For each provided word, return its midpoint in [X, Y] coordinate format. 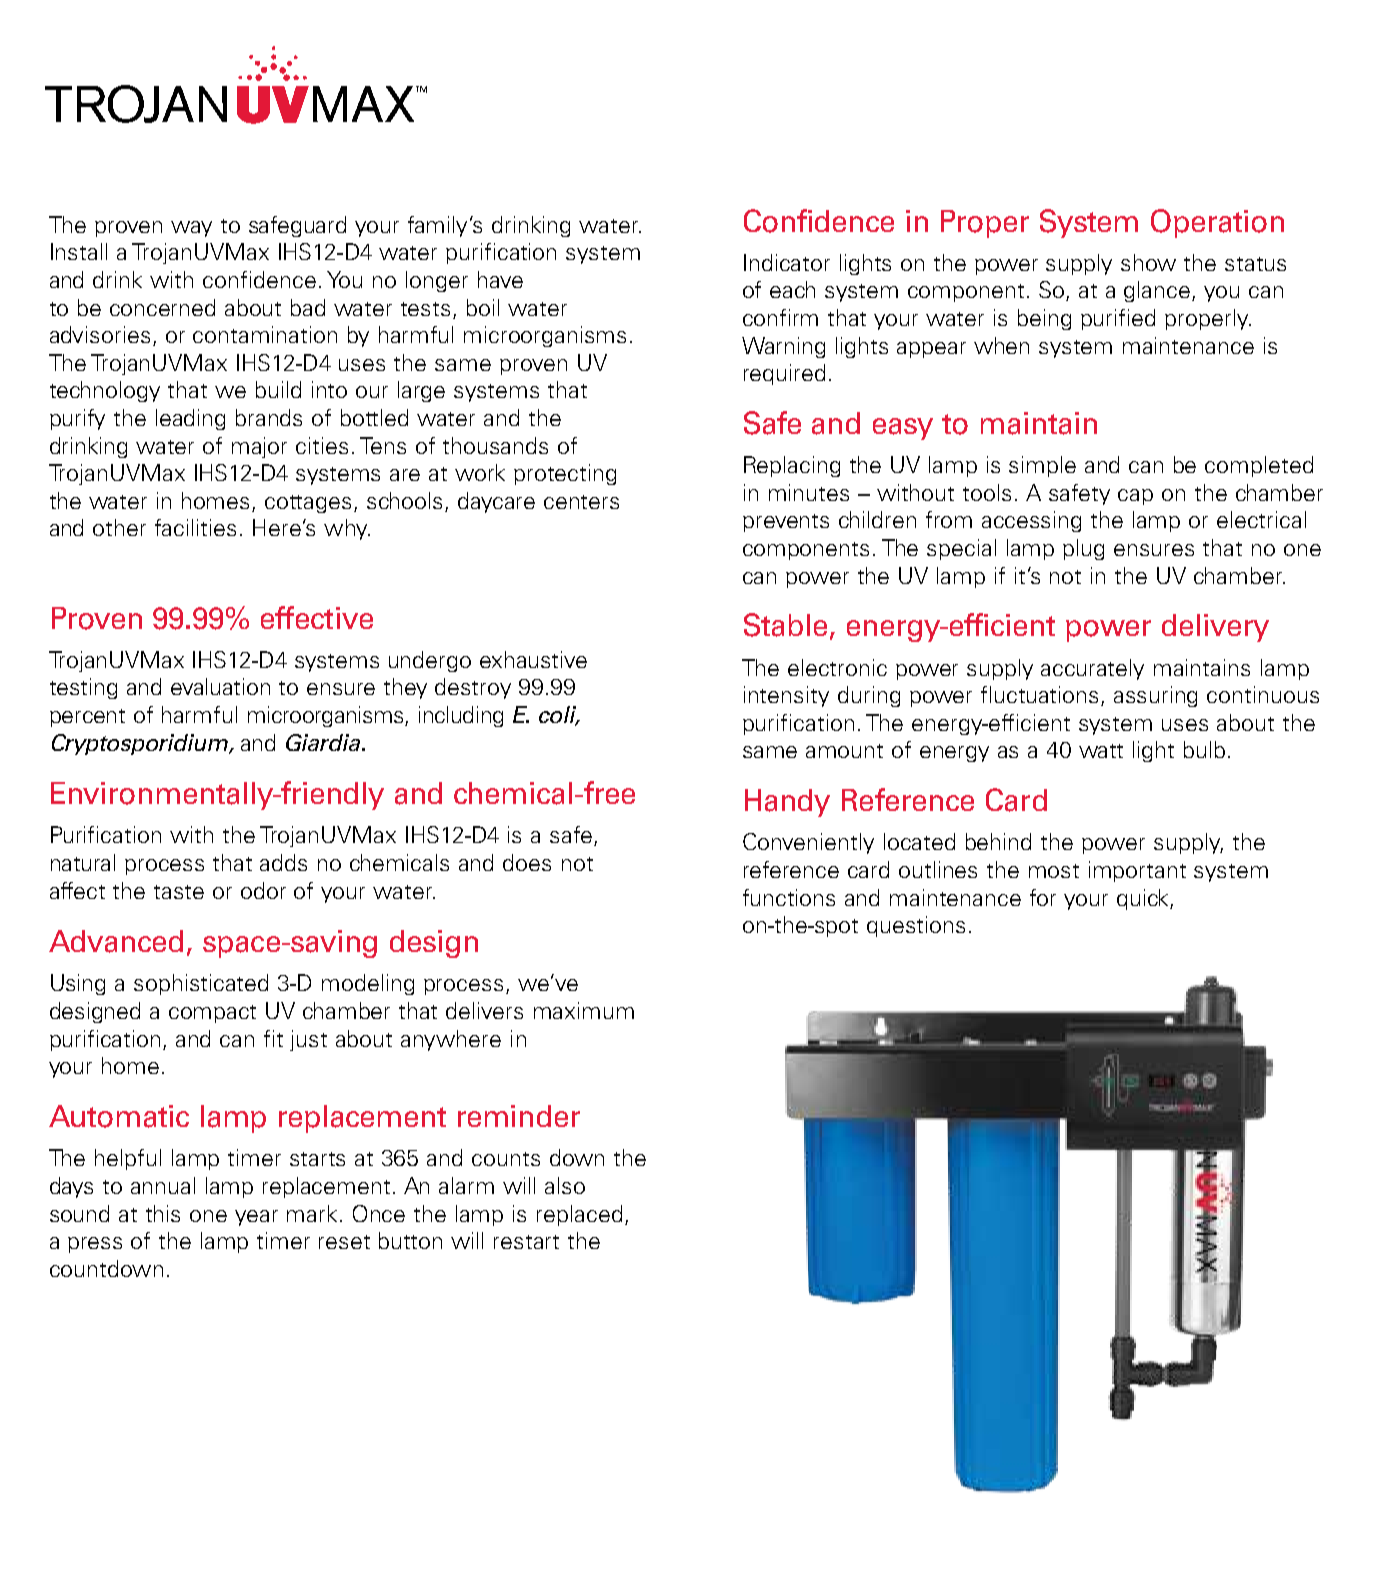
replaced [579, 1215]
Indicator [787, 262]
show [1148, 262]
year [256, 1218]
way [191, 229]
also [565, 1185]
